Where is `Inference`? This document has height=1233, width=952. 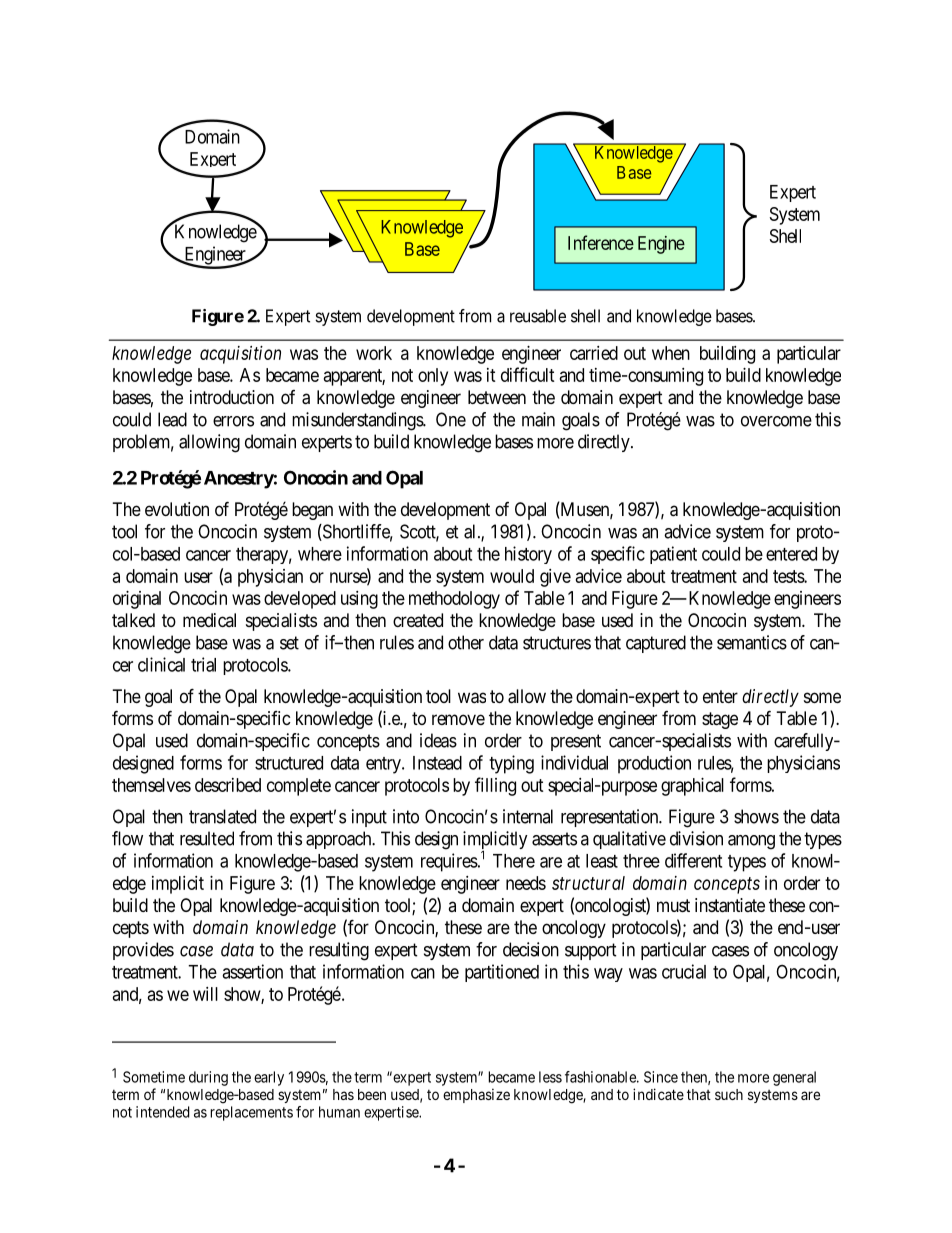
Inference is located at coordinates (601, 242).
